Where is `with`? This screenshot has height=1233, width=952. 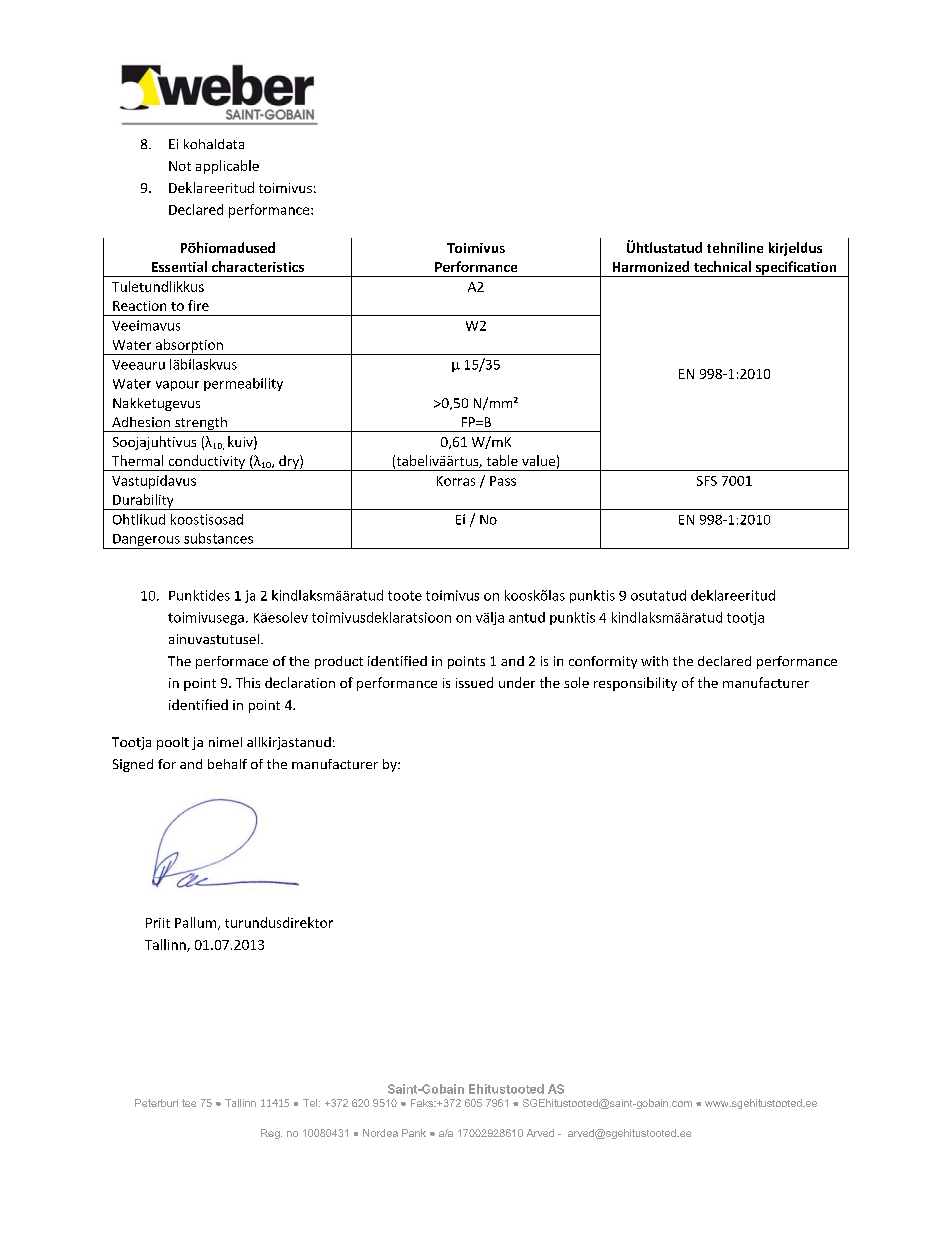 with is located at coordinates (654, 661).
